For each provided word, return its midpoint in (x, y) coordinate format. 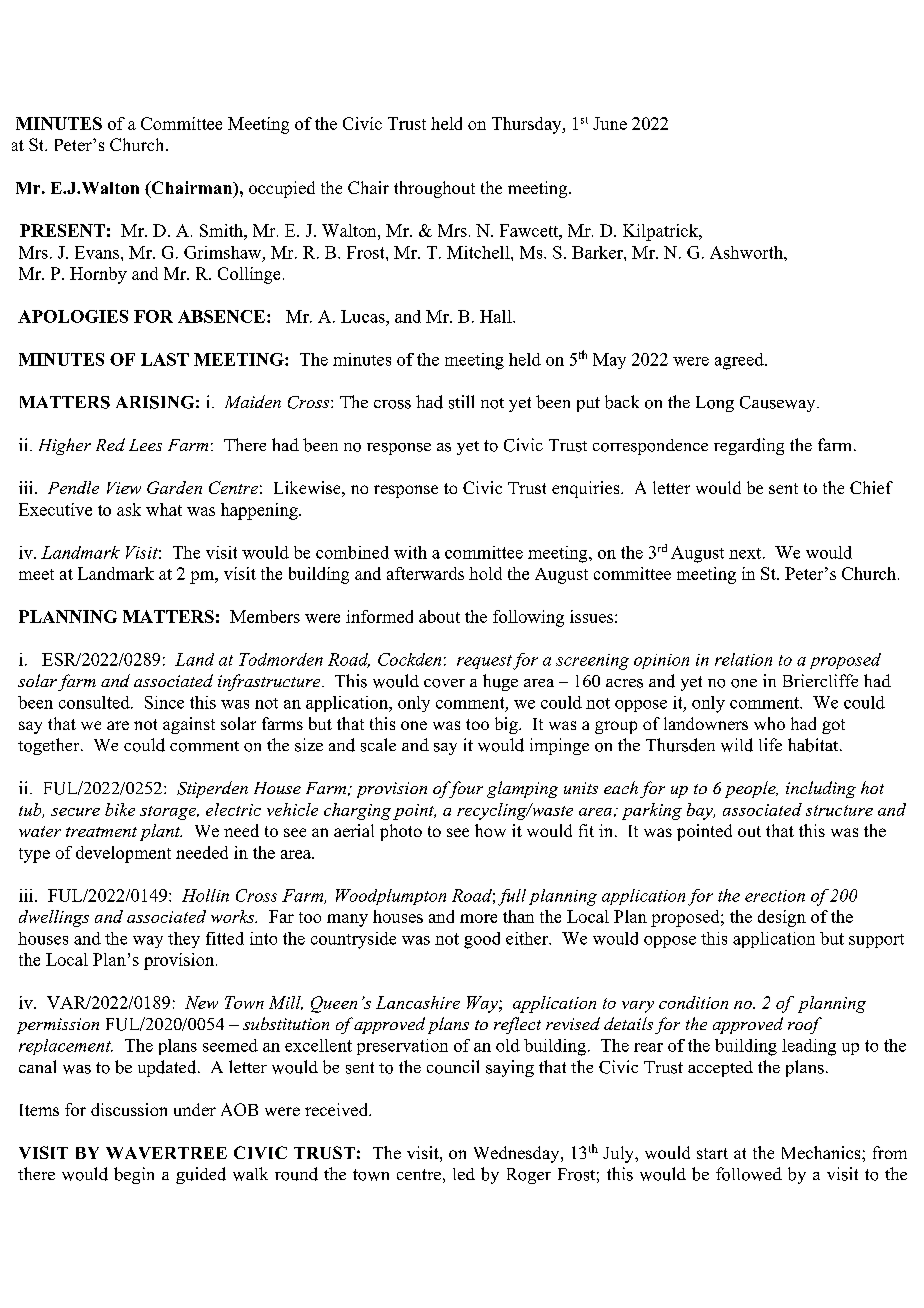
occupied (282, 189)
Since (164, 702)
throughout (434, 189)
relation (743, 659)
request (484, 662)
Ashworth (747, 252)
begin (134, 1175)
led (464, 1174)
